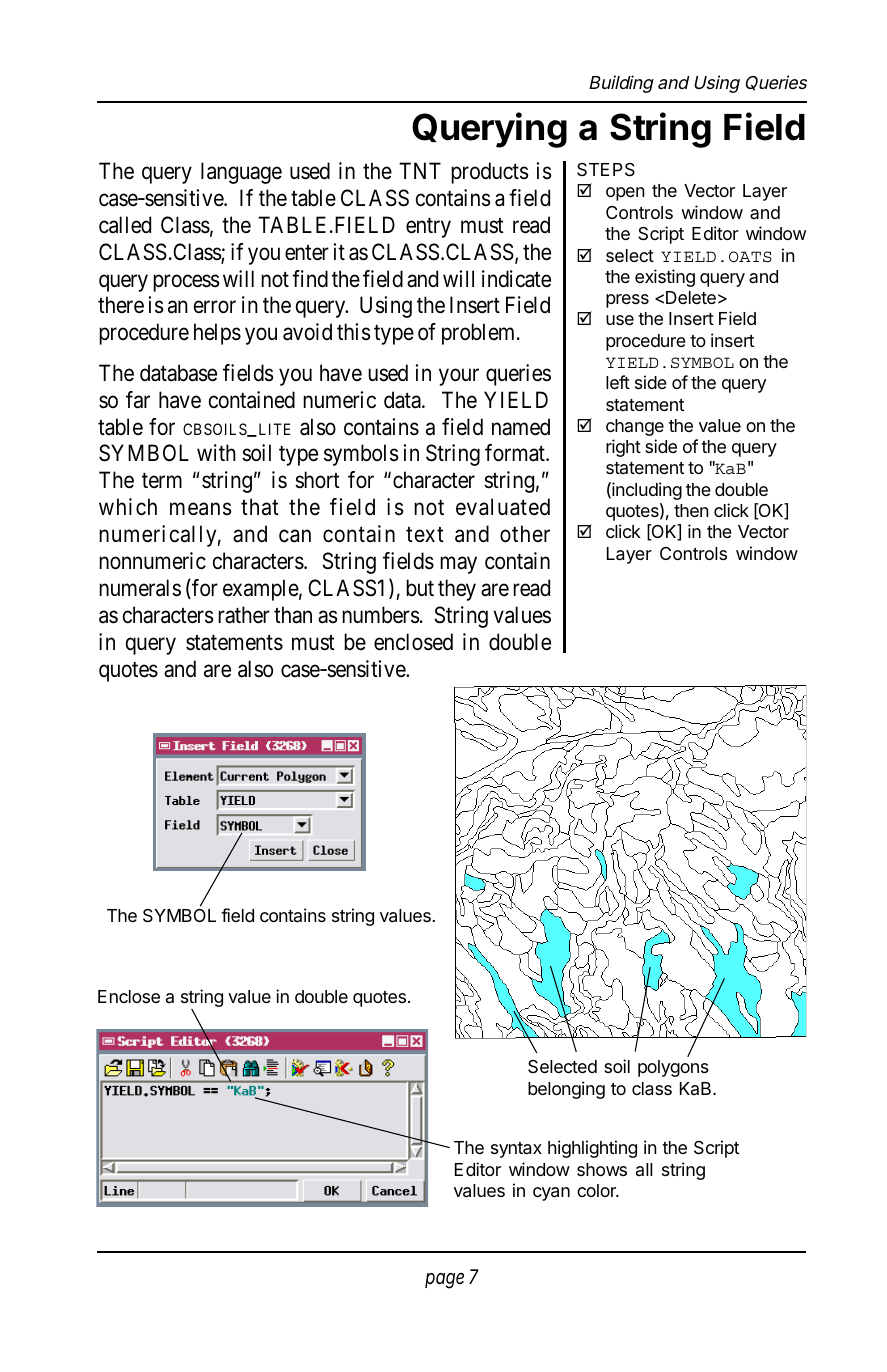 This document has height=1372, width=887. What do you see at coordinates (244, 615) in the document?
I see `rather` at bounding box center [244, 615].
